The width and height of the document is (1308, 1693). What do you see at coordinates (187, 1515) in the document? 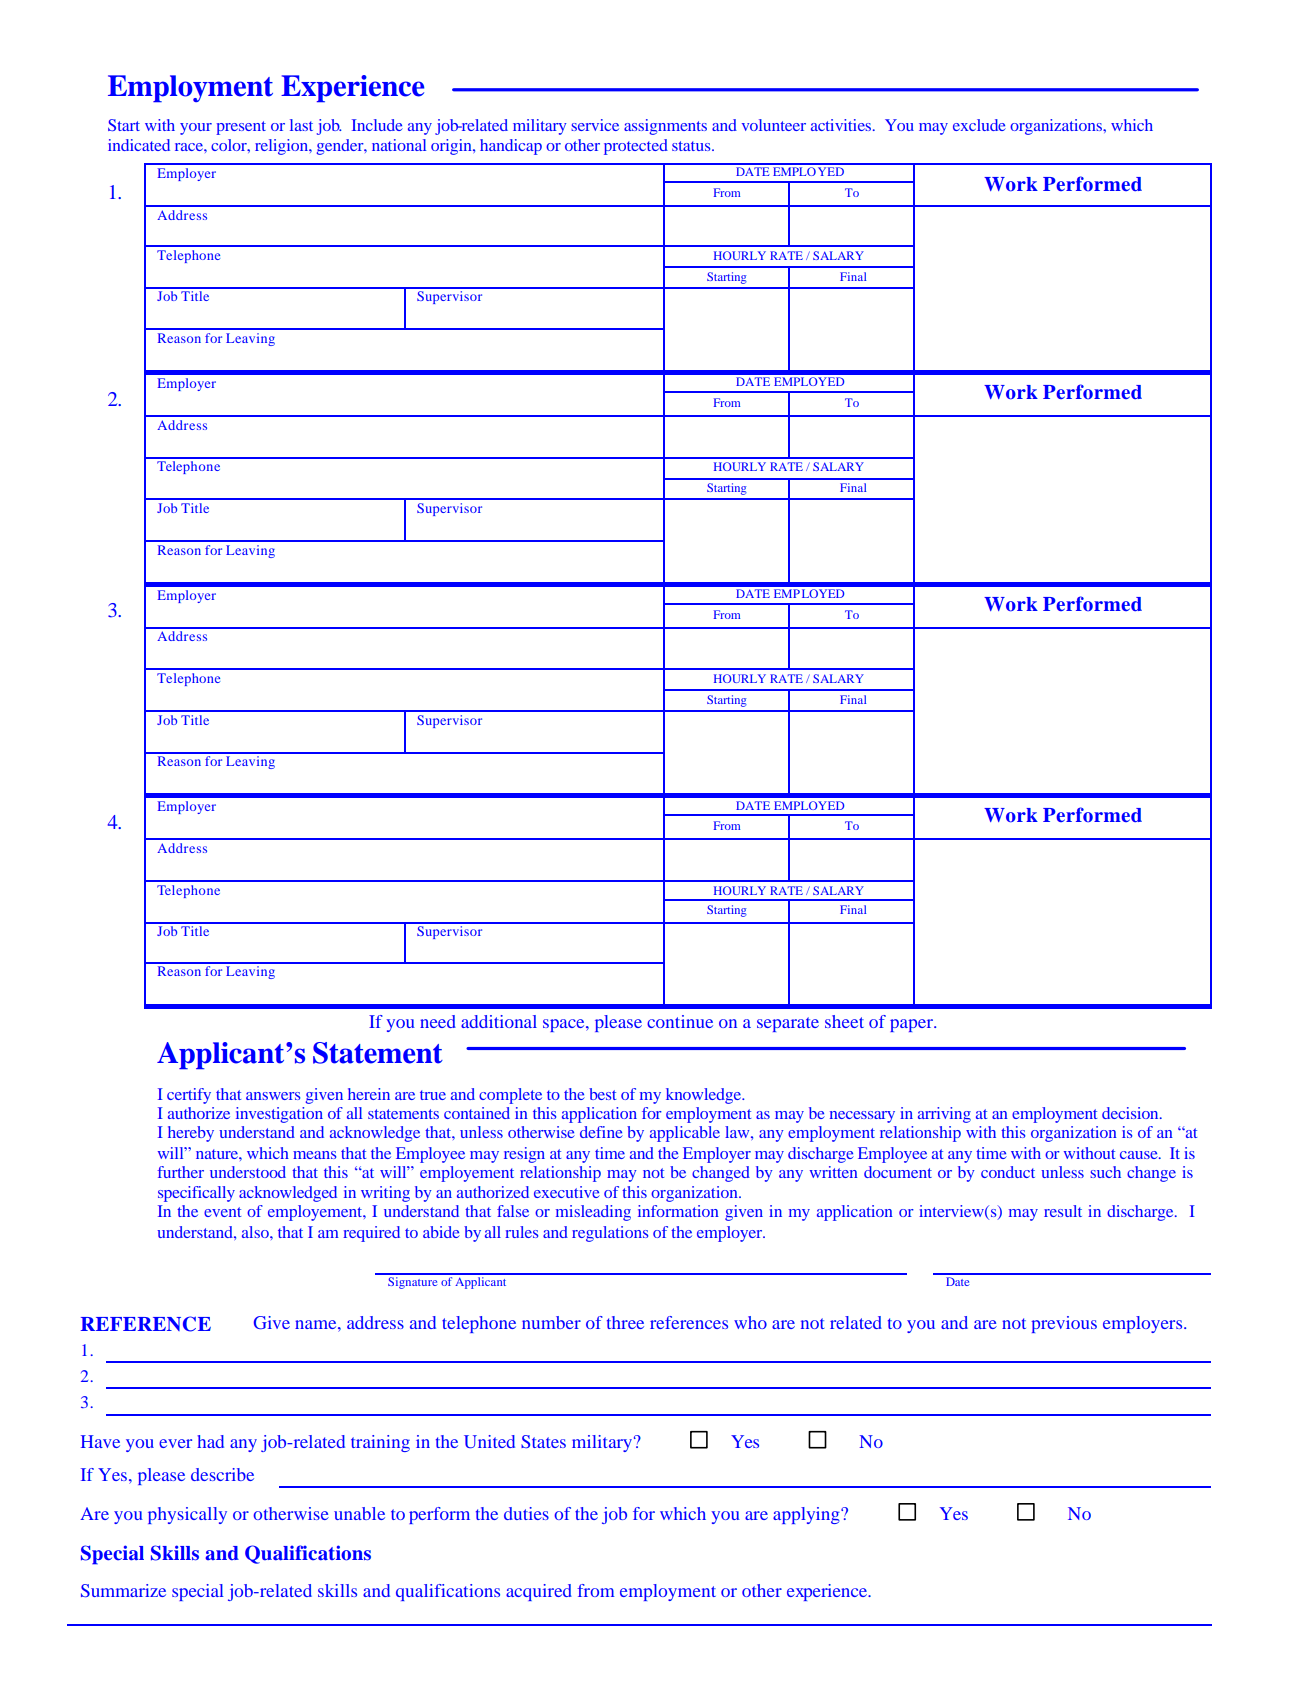
I see `physically` at bounding box center [187, 1515].
